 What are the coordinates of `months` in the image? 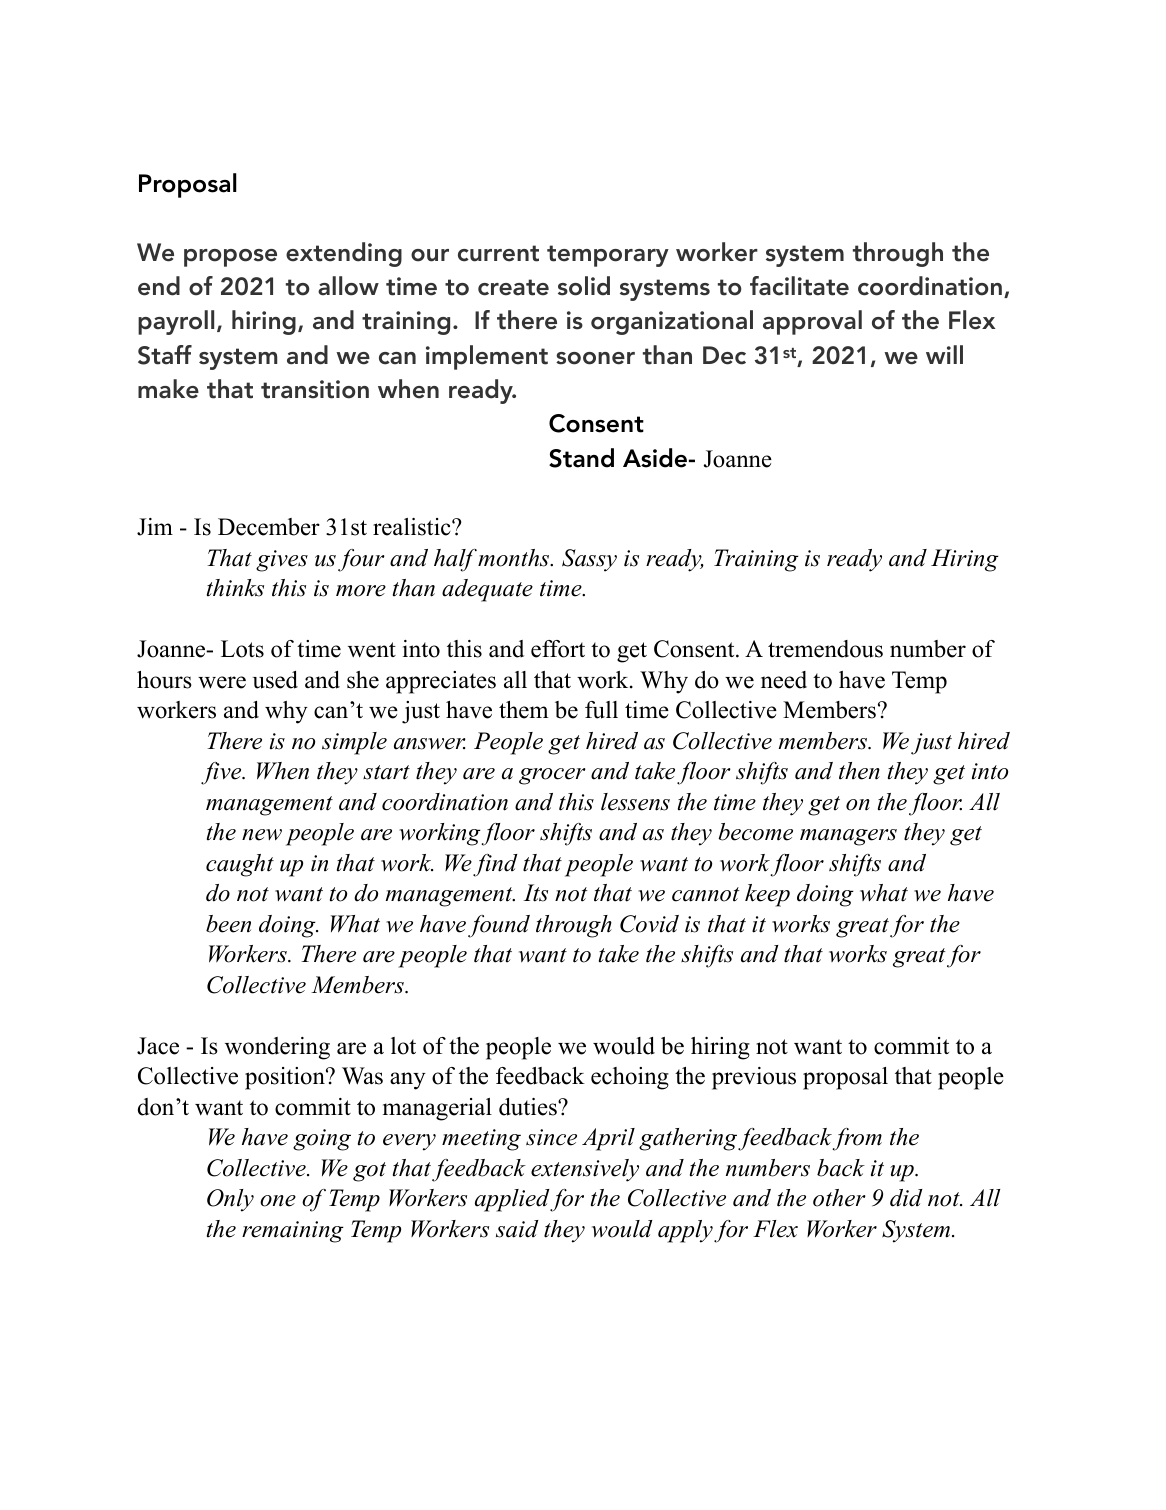 It's located at (515, 558).
